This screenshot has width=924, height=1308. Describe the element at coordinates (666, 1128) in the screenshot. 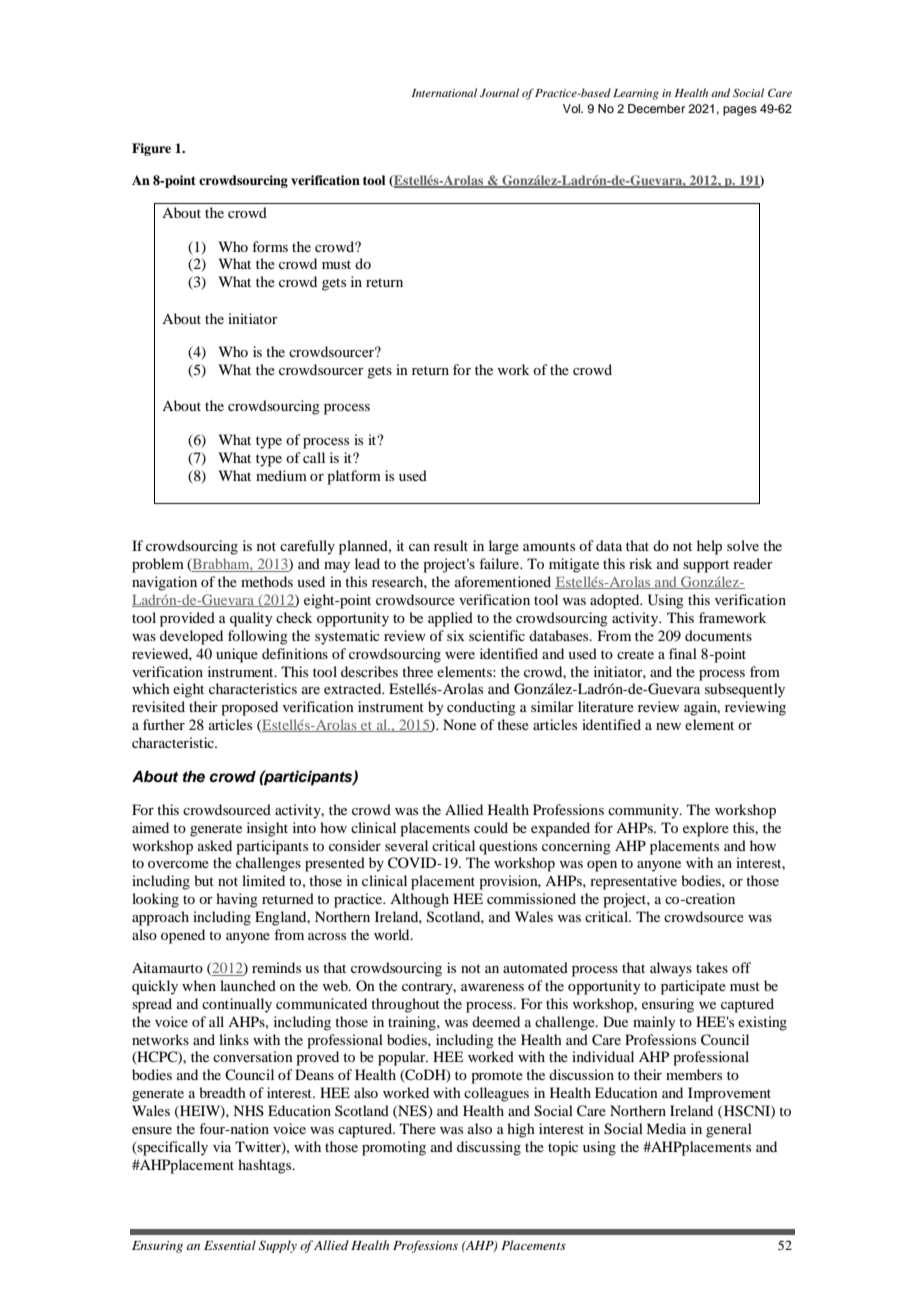

I see `Media` at that location.
